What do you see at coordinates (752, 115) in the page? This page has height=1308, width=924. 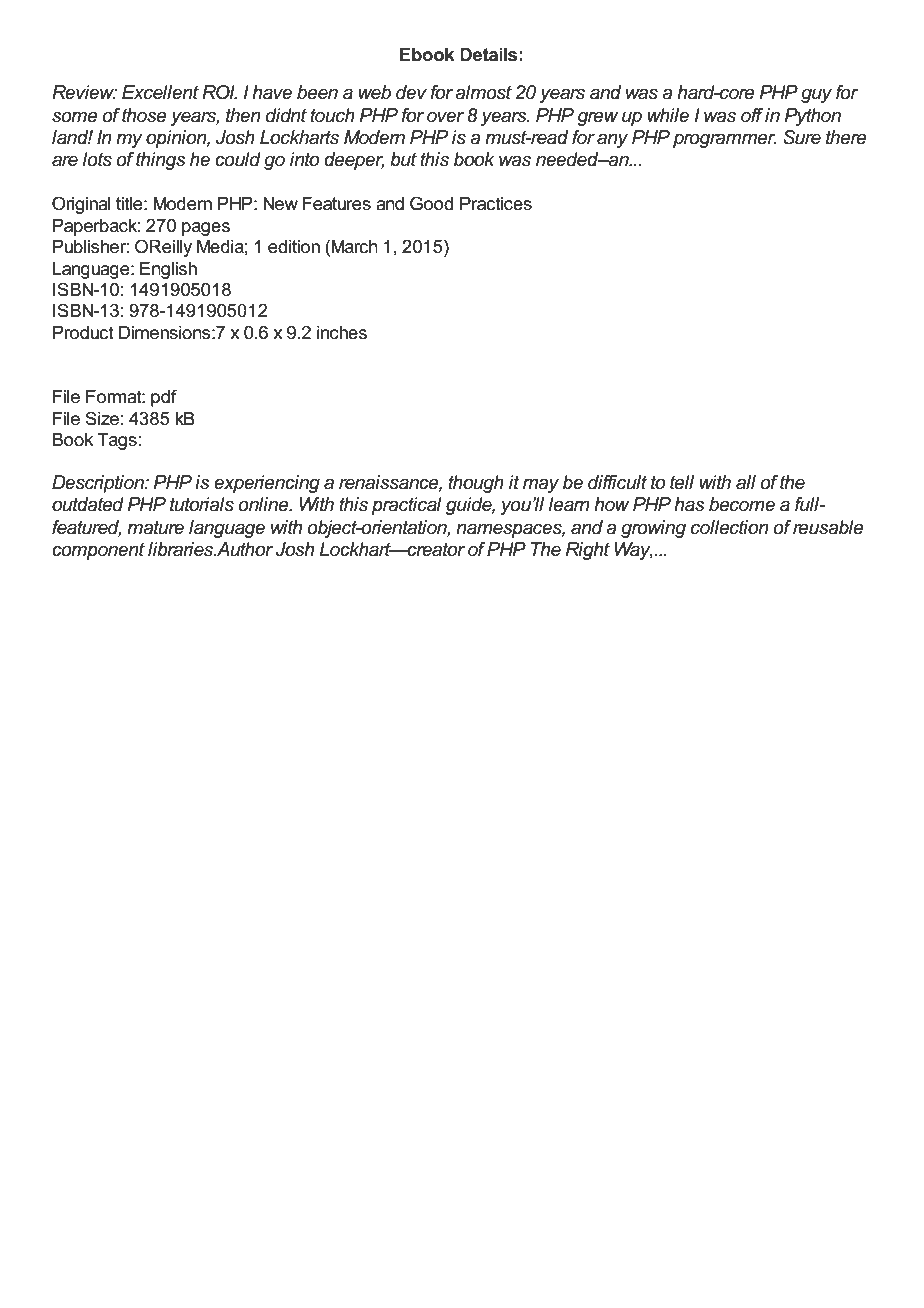 I see `off` at bounding box center [752, 115].
